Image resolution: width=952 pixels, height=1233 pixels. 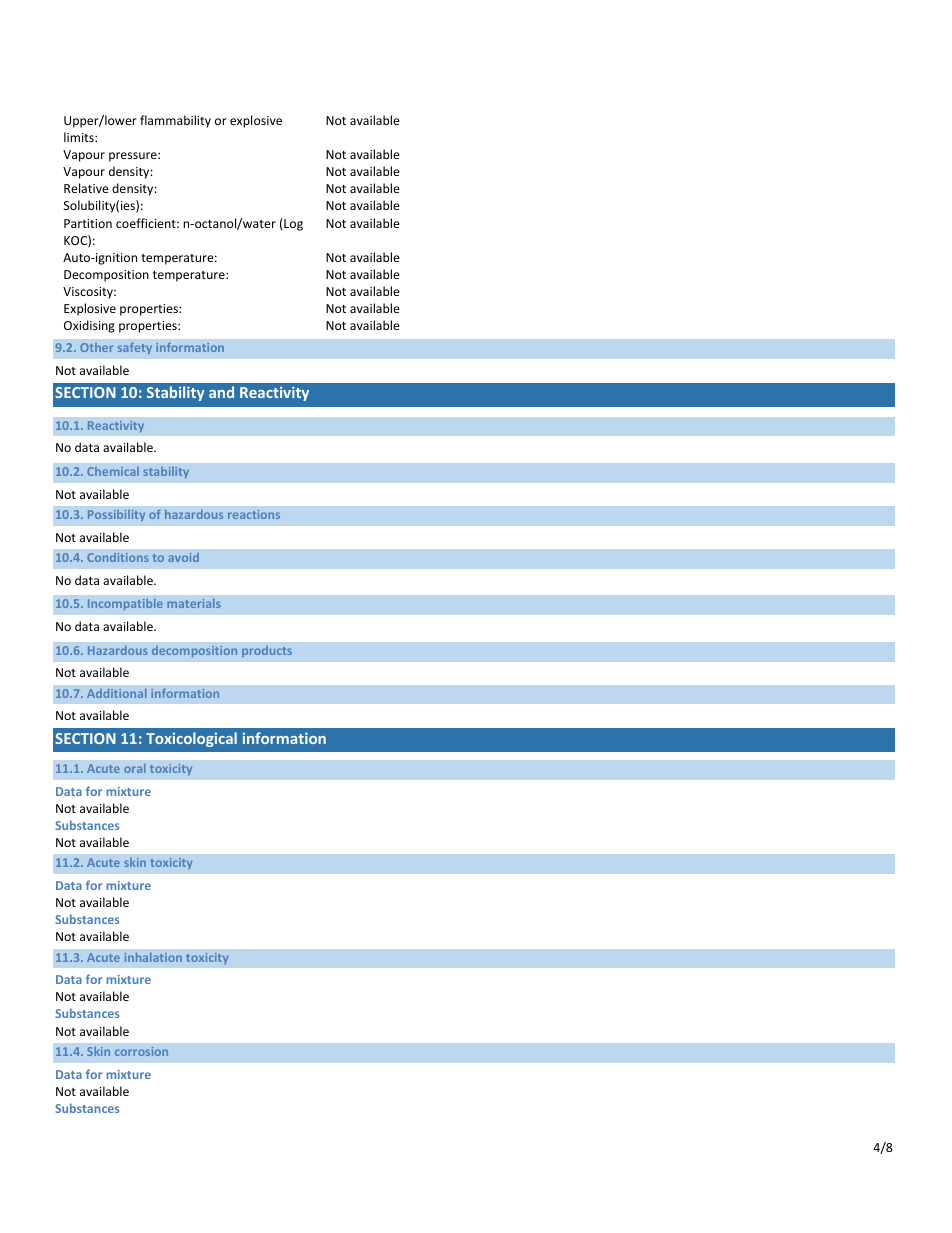 What do you see at coordinates (254, 514) in the screenshot?
I see `reactions` at bounding box center [254, 514].
